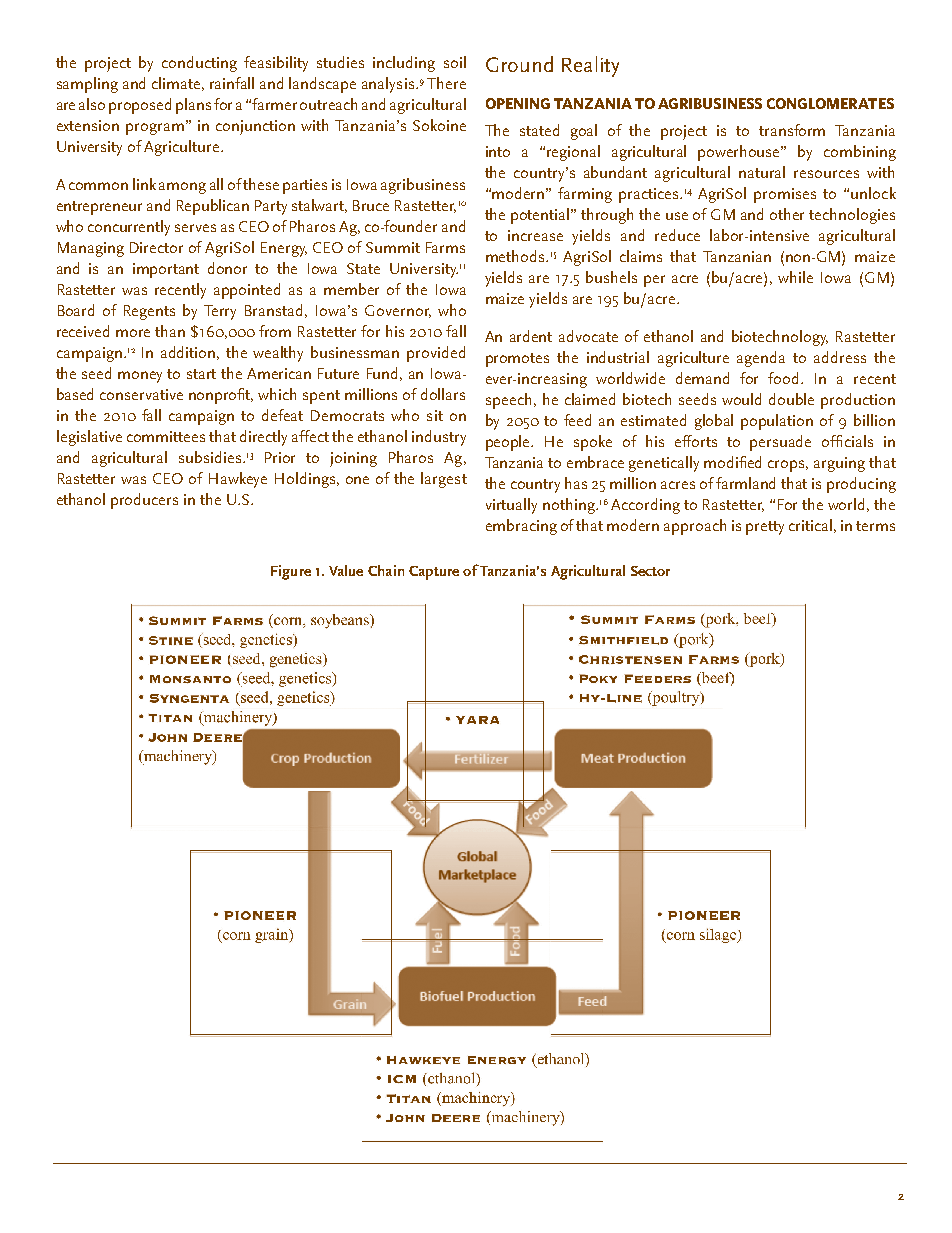  What do you see at coordinates (446, 83) in the document?
I see `There` at bounding box center [446, 83].
